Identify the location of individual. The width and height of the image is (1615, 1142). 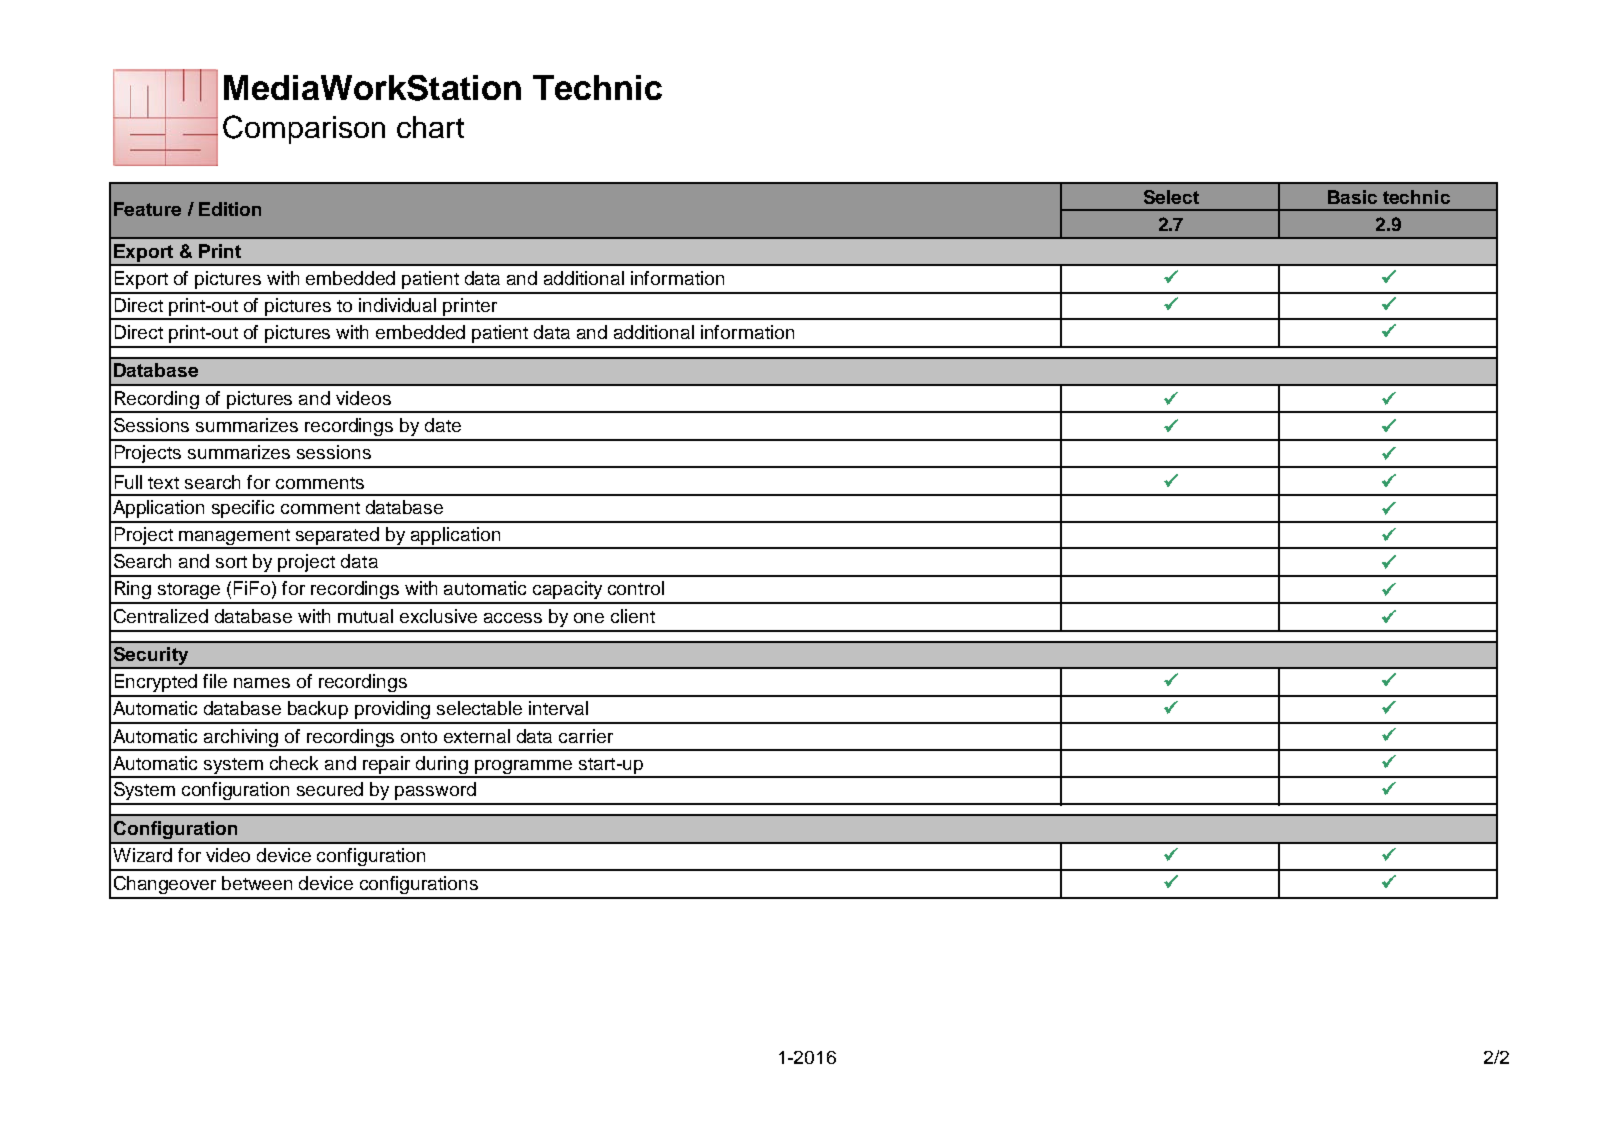
(397, 305).
